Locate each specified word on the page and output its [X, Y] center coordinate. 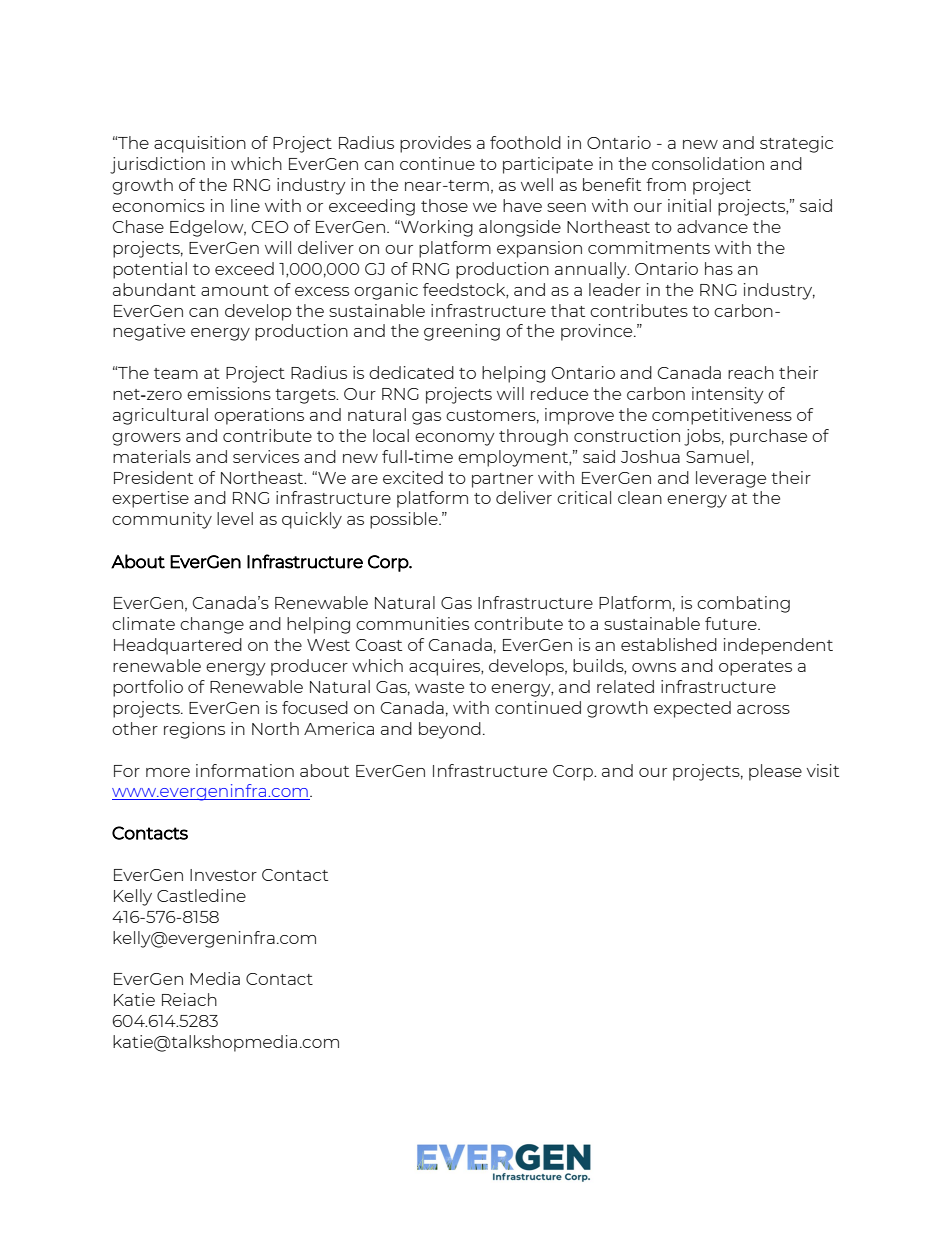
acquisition [200, 144]
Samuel [717, 456]
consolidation [708, 163]
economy [455, 439]
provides [435, 144]
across [763, 709]
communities [412, 623]
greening [462, 332]
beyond [450, 730]
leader [615, 289]
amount [235, 290]
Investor [223, 875]
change [212, 625]
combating [743, 604]
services [266, 456]
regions [194, 730]
